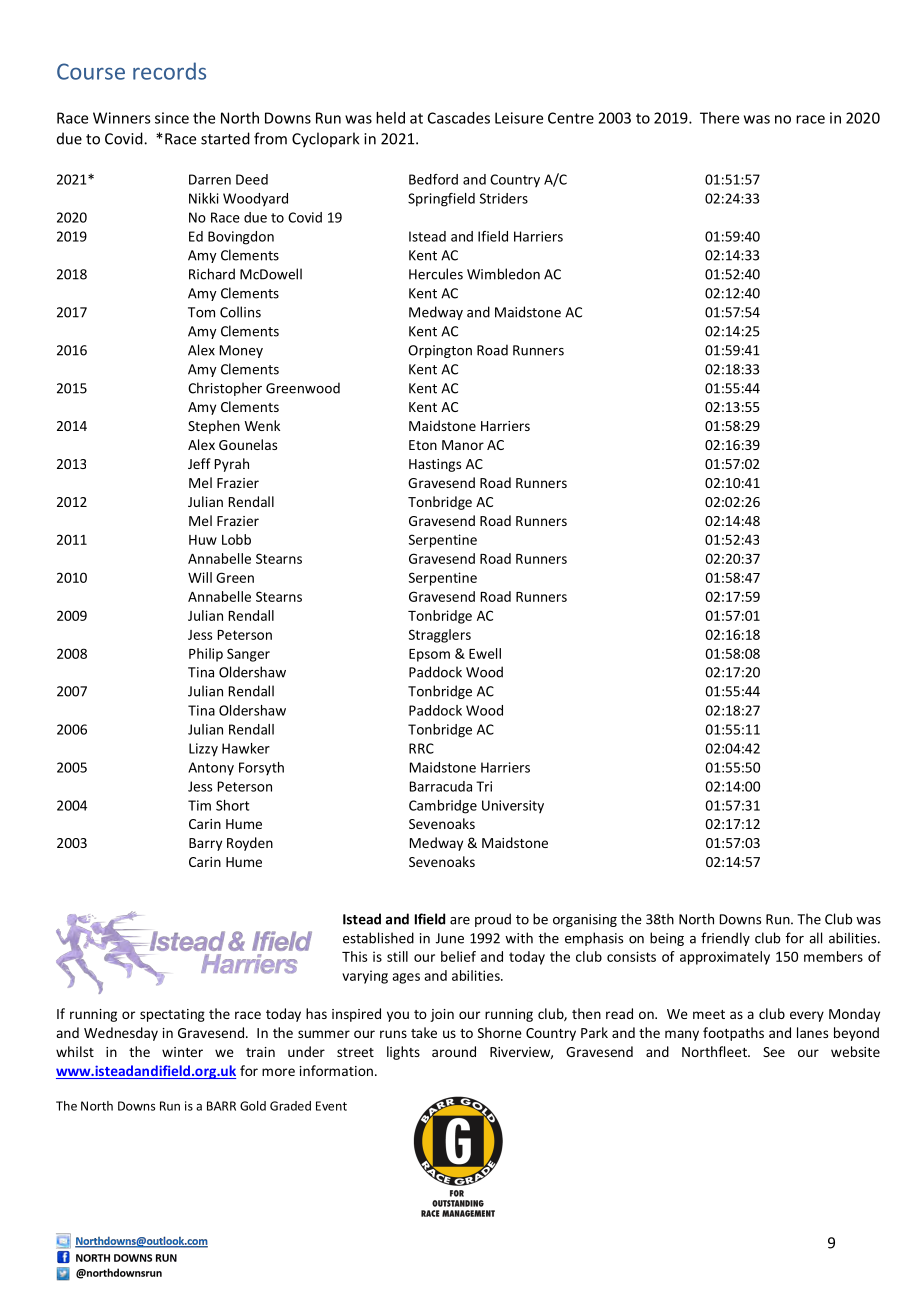  I want to click on Will, so click(200, 577).
